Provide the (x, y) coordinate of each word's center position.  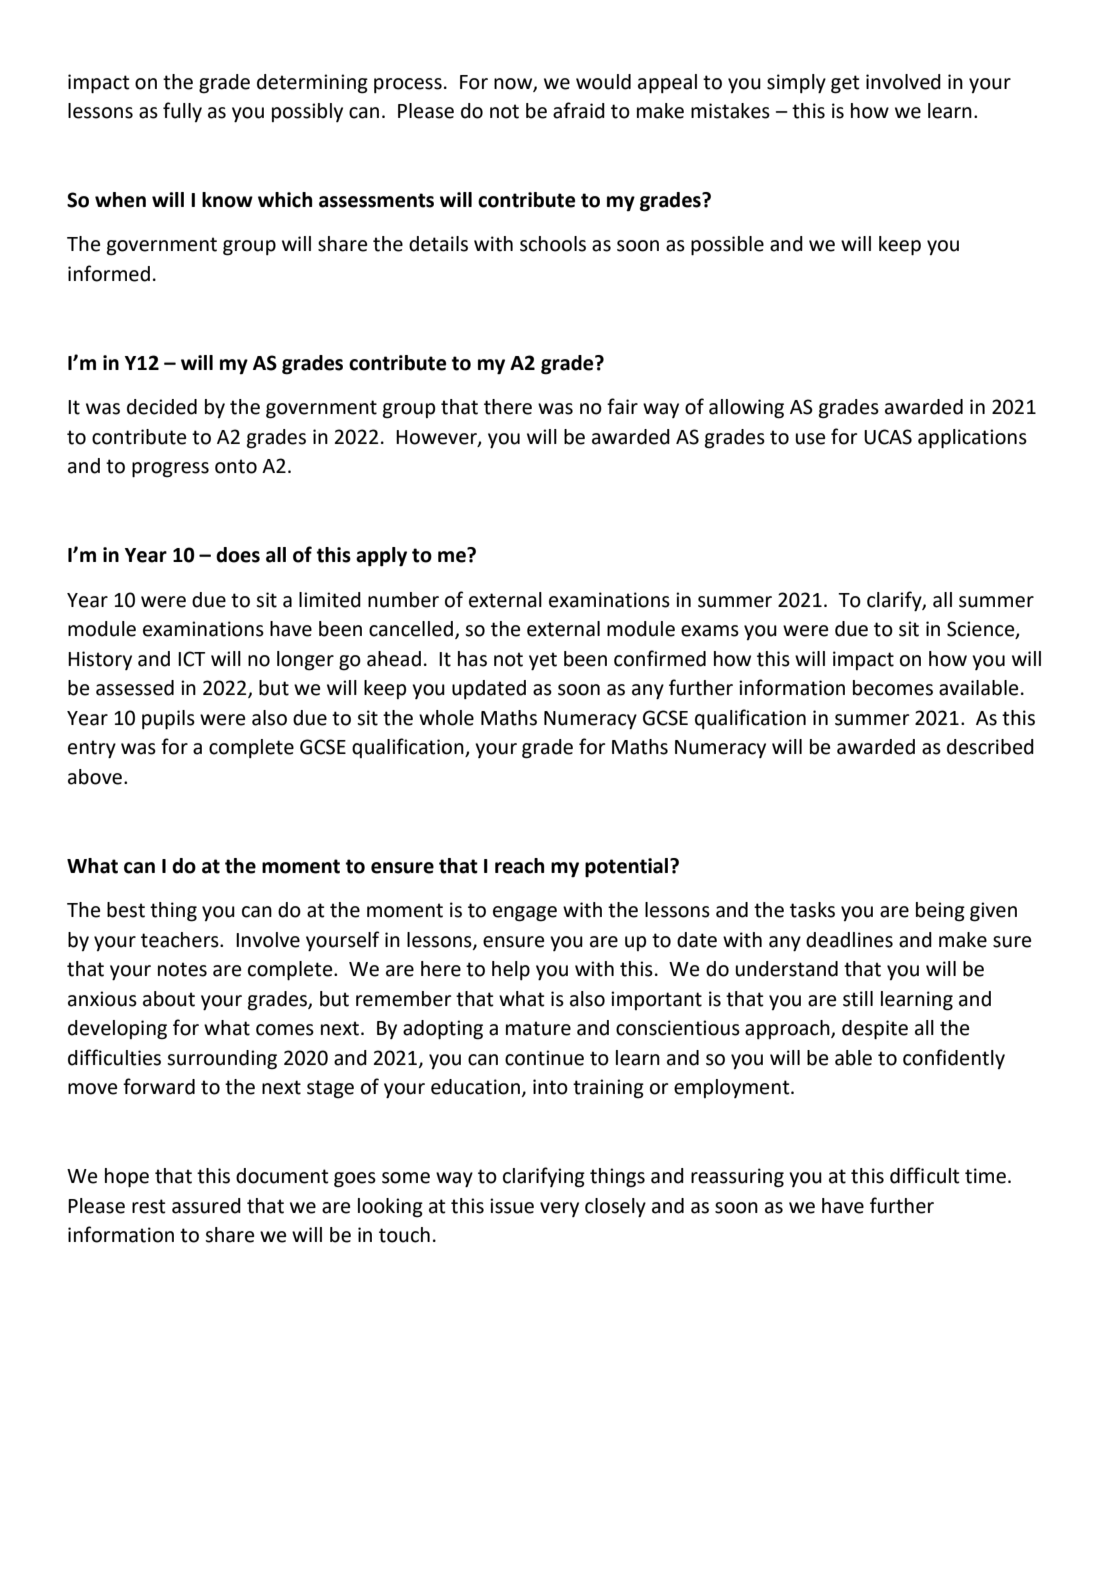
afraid (579, 110)
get (845, 84)
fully (182, 112)
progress (170, 470)
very (559, 1209)
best (126, 910)
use (810, 439)
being (940, 912)
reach (519, 866)
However (437, 438)
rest (149, 1206)
